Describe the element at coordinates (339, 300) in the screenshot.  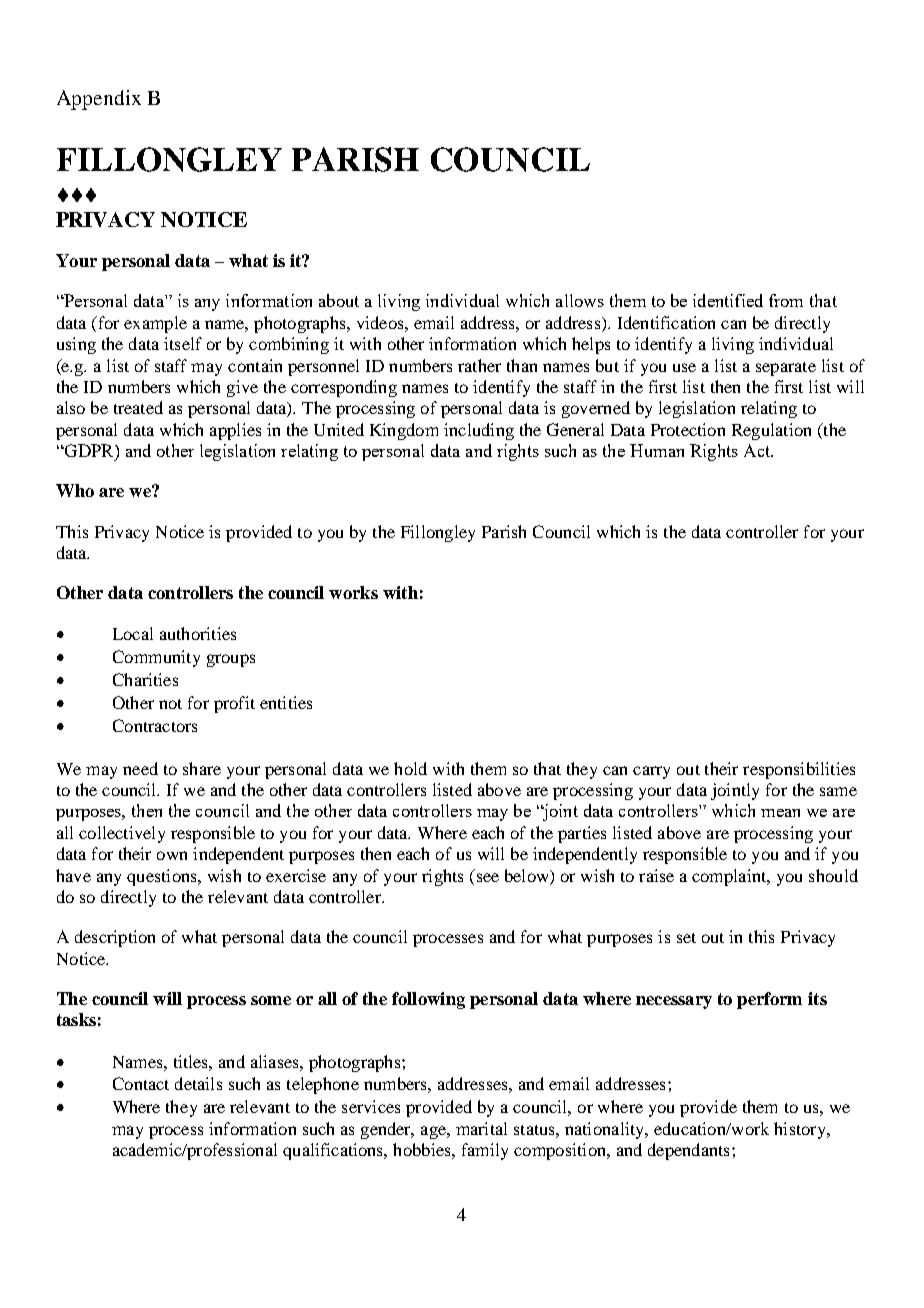
I see `about` at that location.
